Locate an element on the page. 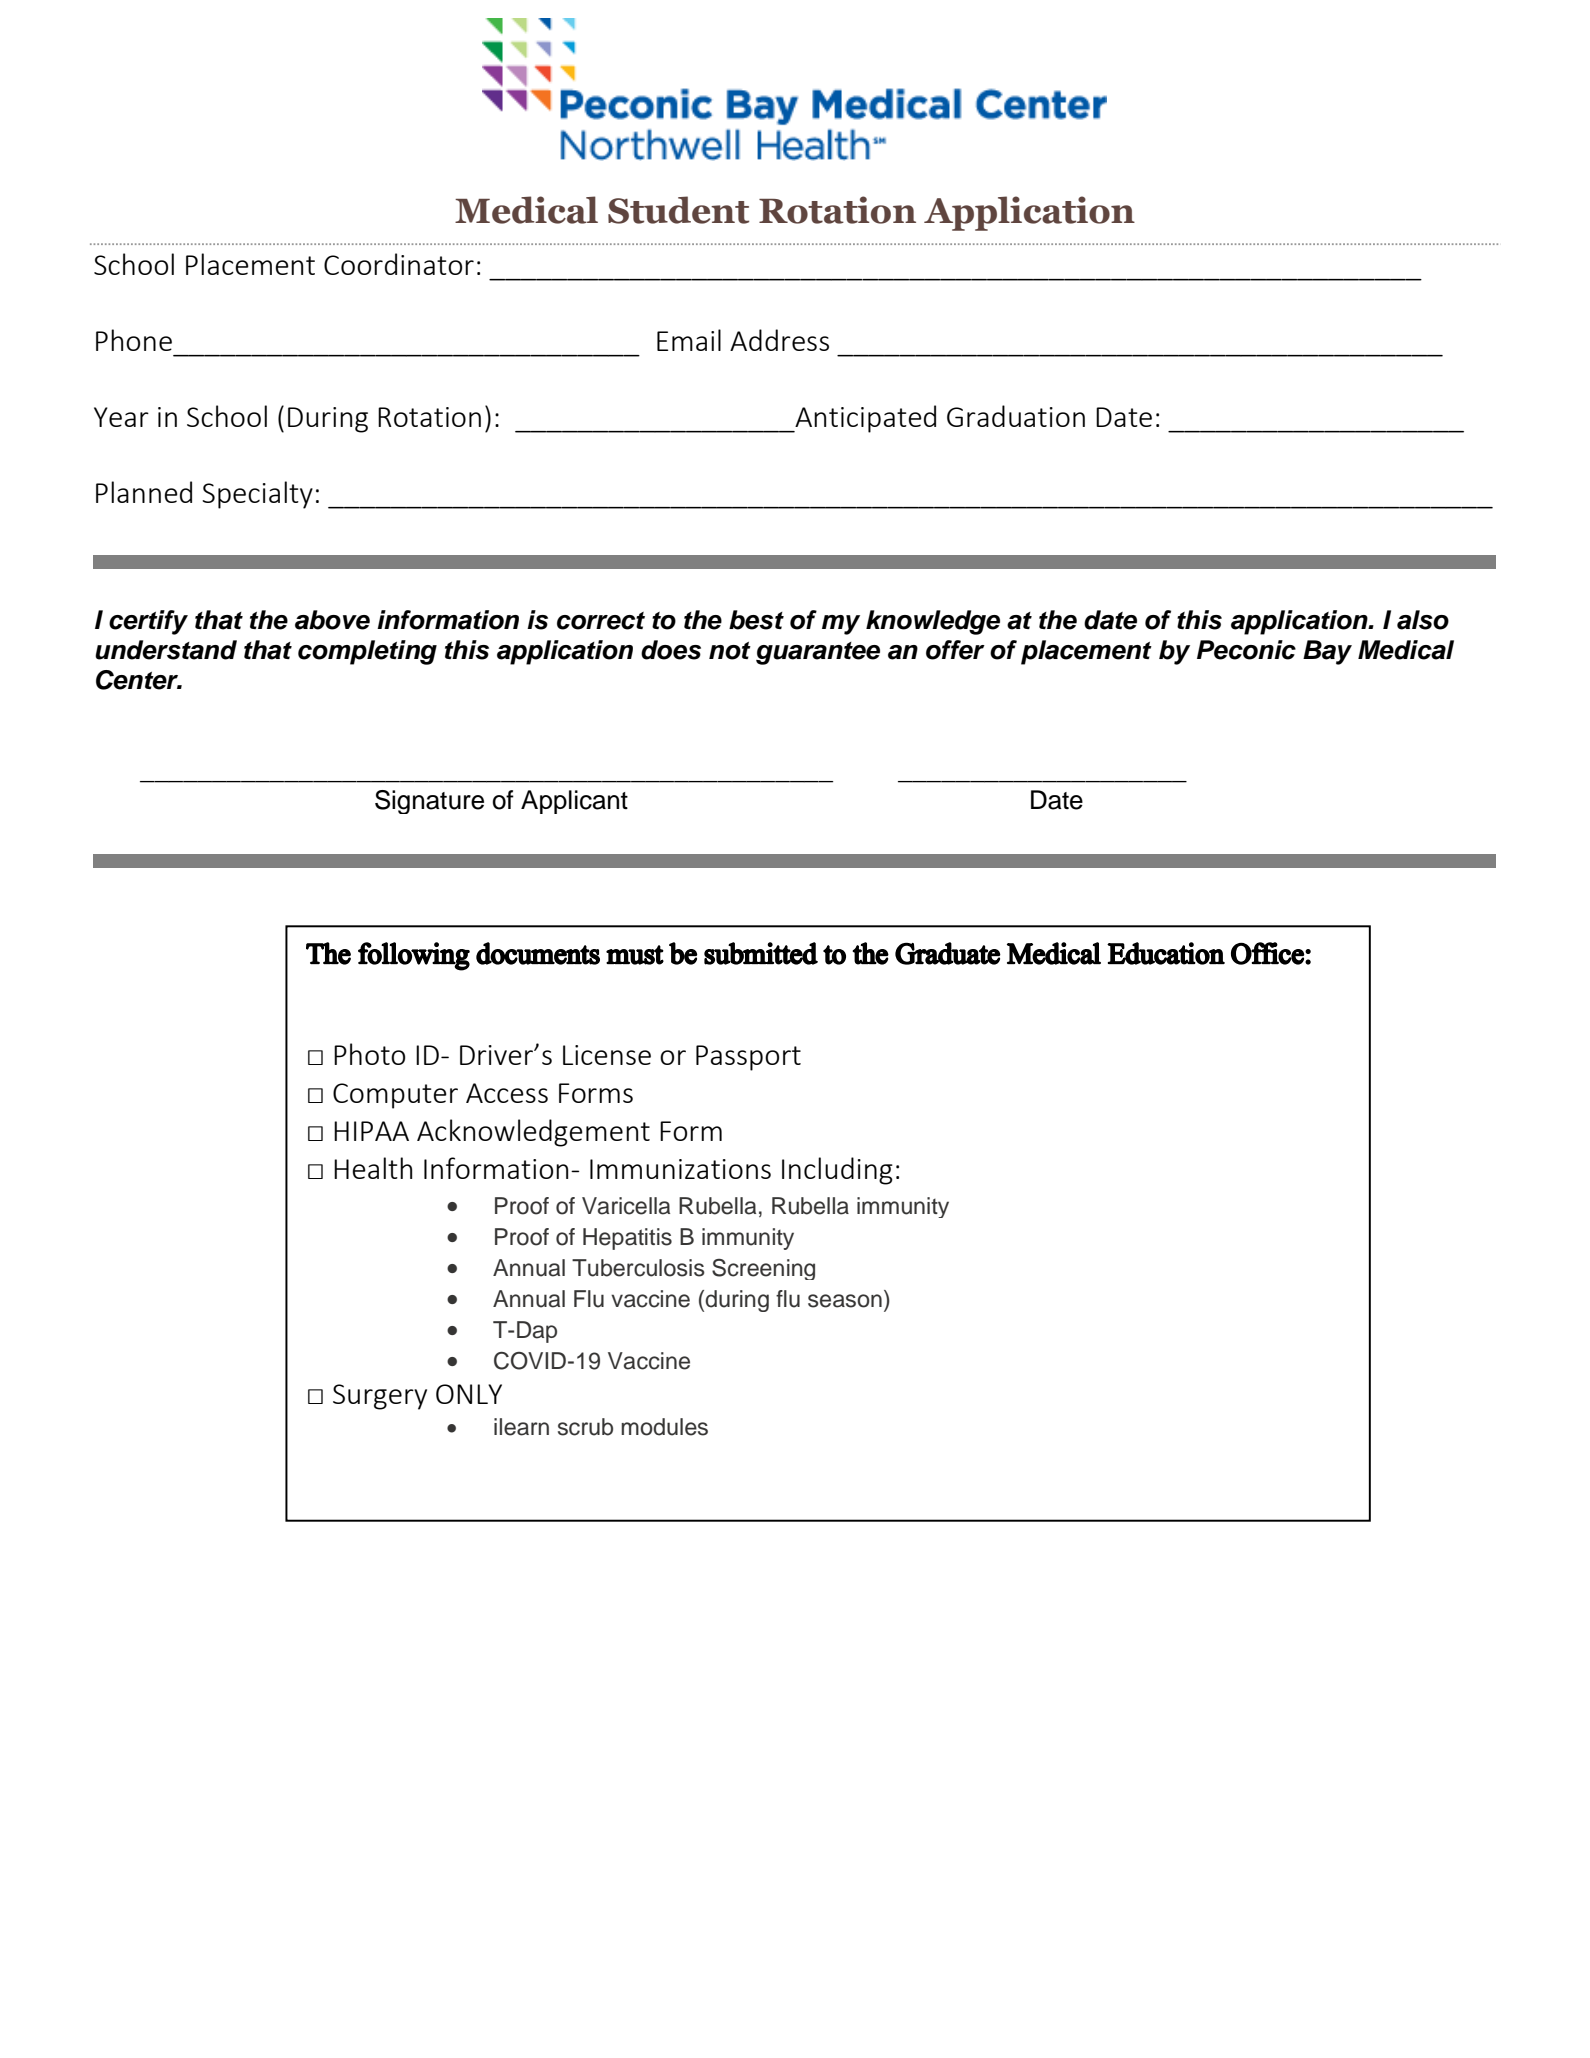 The height and width of the image is (2058, 1590). Graduation is located at coordinates (1016, 416).
